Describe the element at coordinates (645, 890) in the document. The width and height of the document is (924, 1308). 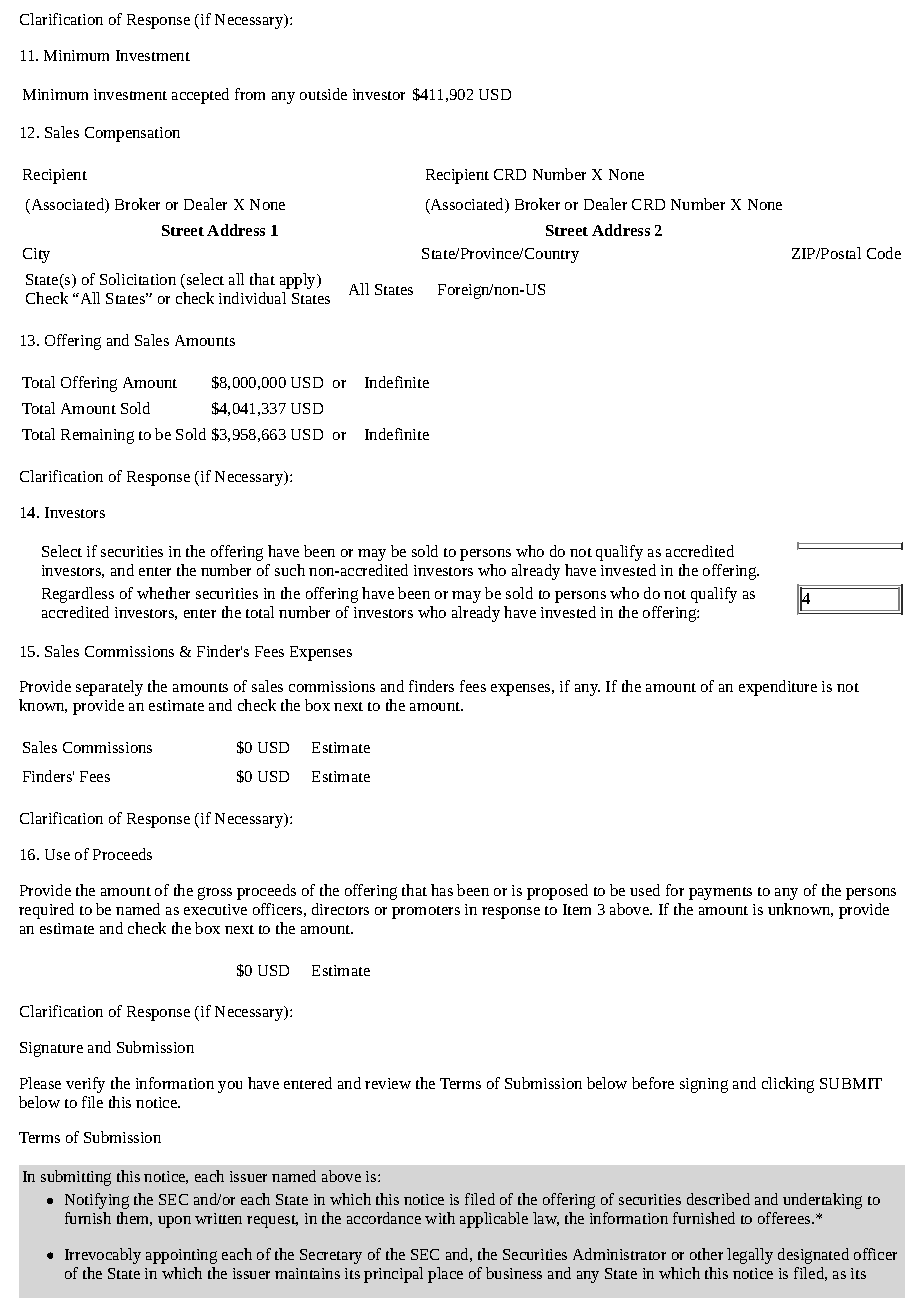
I see `used` at that location.
